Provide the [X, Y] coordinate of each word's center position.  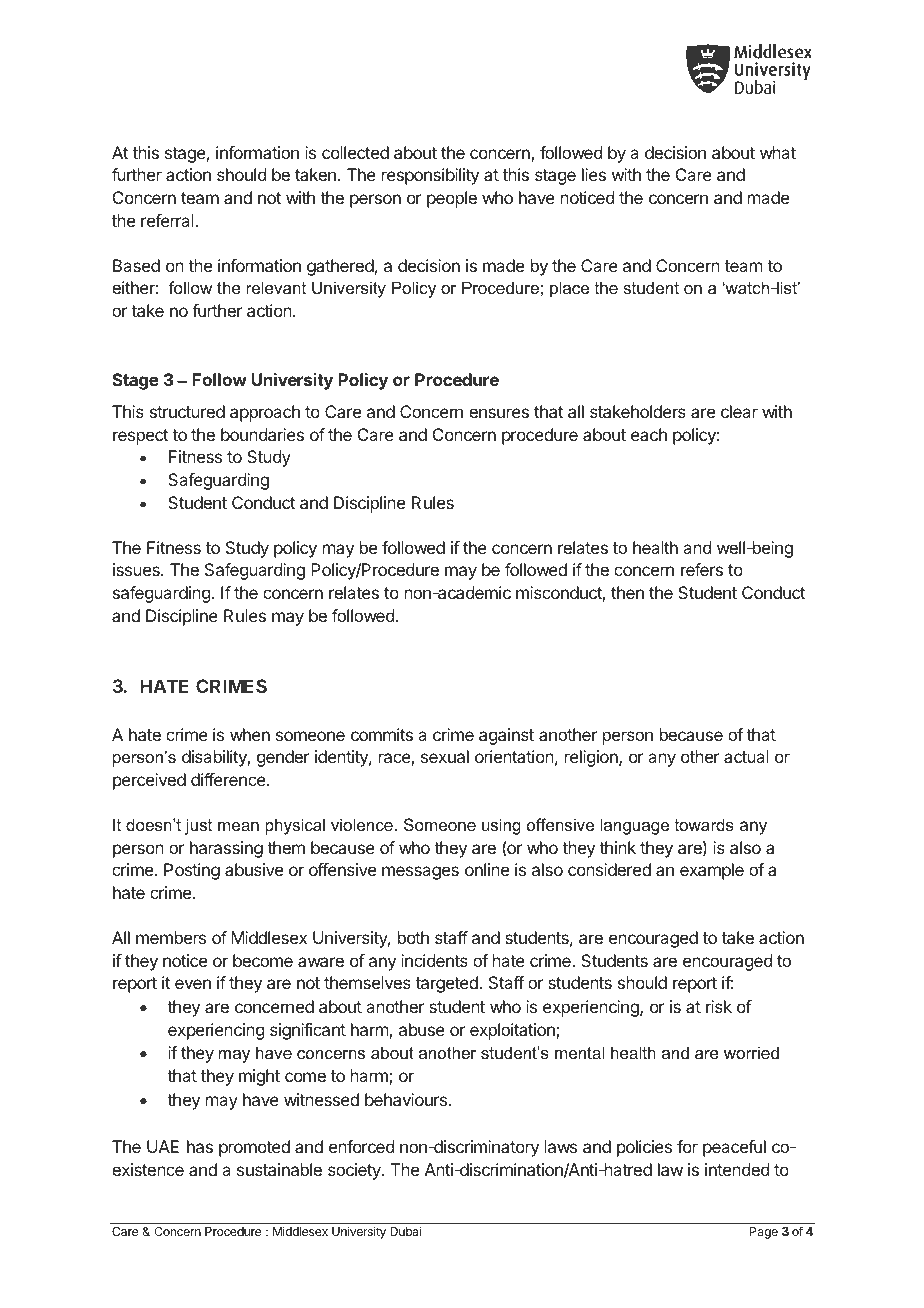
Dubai [405, 1231]
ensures [499, 413]
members [171, 937]
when [250, 734]
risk [719, 1006]
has [200, 1146]
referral [168, 220]
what [778, 152]
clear [739, 411]
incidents [434, 960]
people [452, 199]
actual [746, 756]
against [506, 736]
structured [187, 411]
